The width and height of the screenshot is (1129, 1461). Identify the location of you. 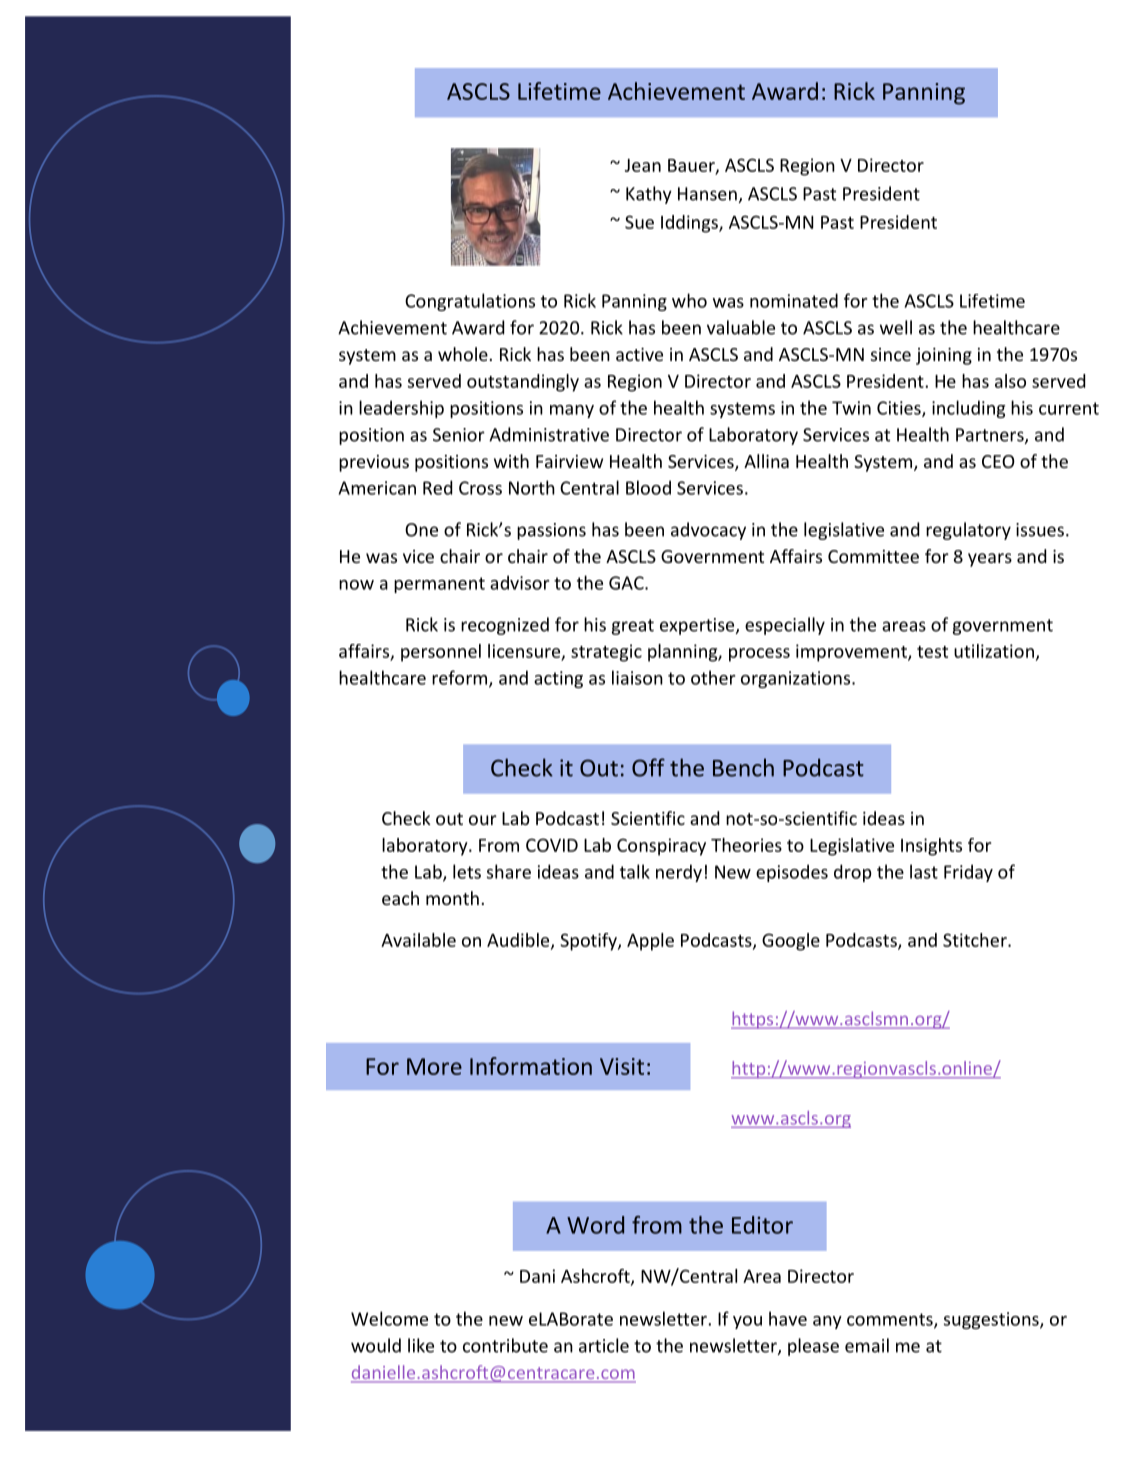
(747, 1322).
